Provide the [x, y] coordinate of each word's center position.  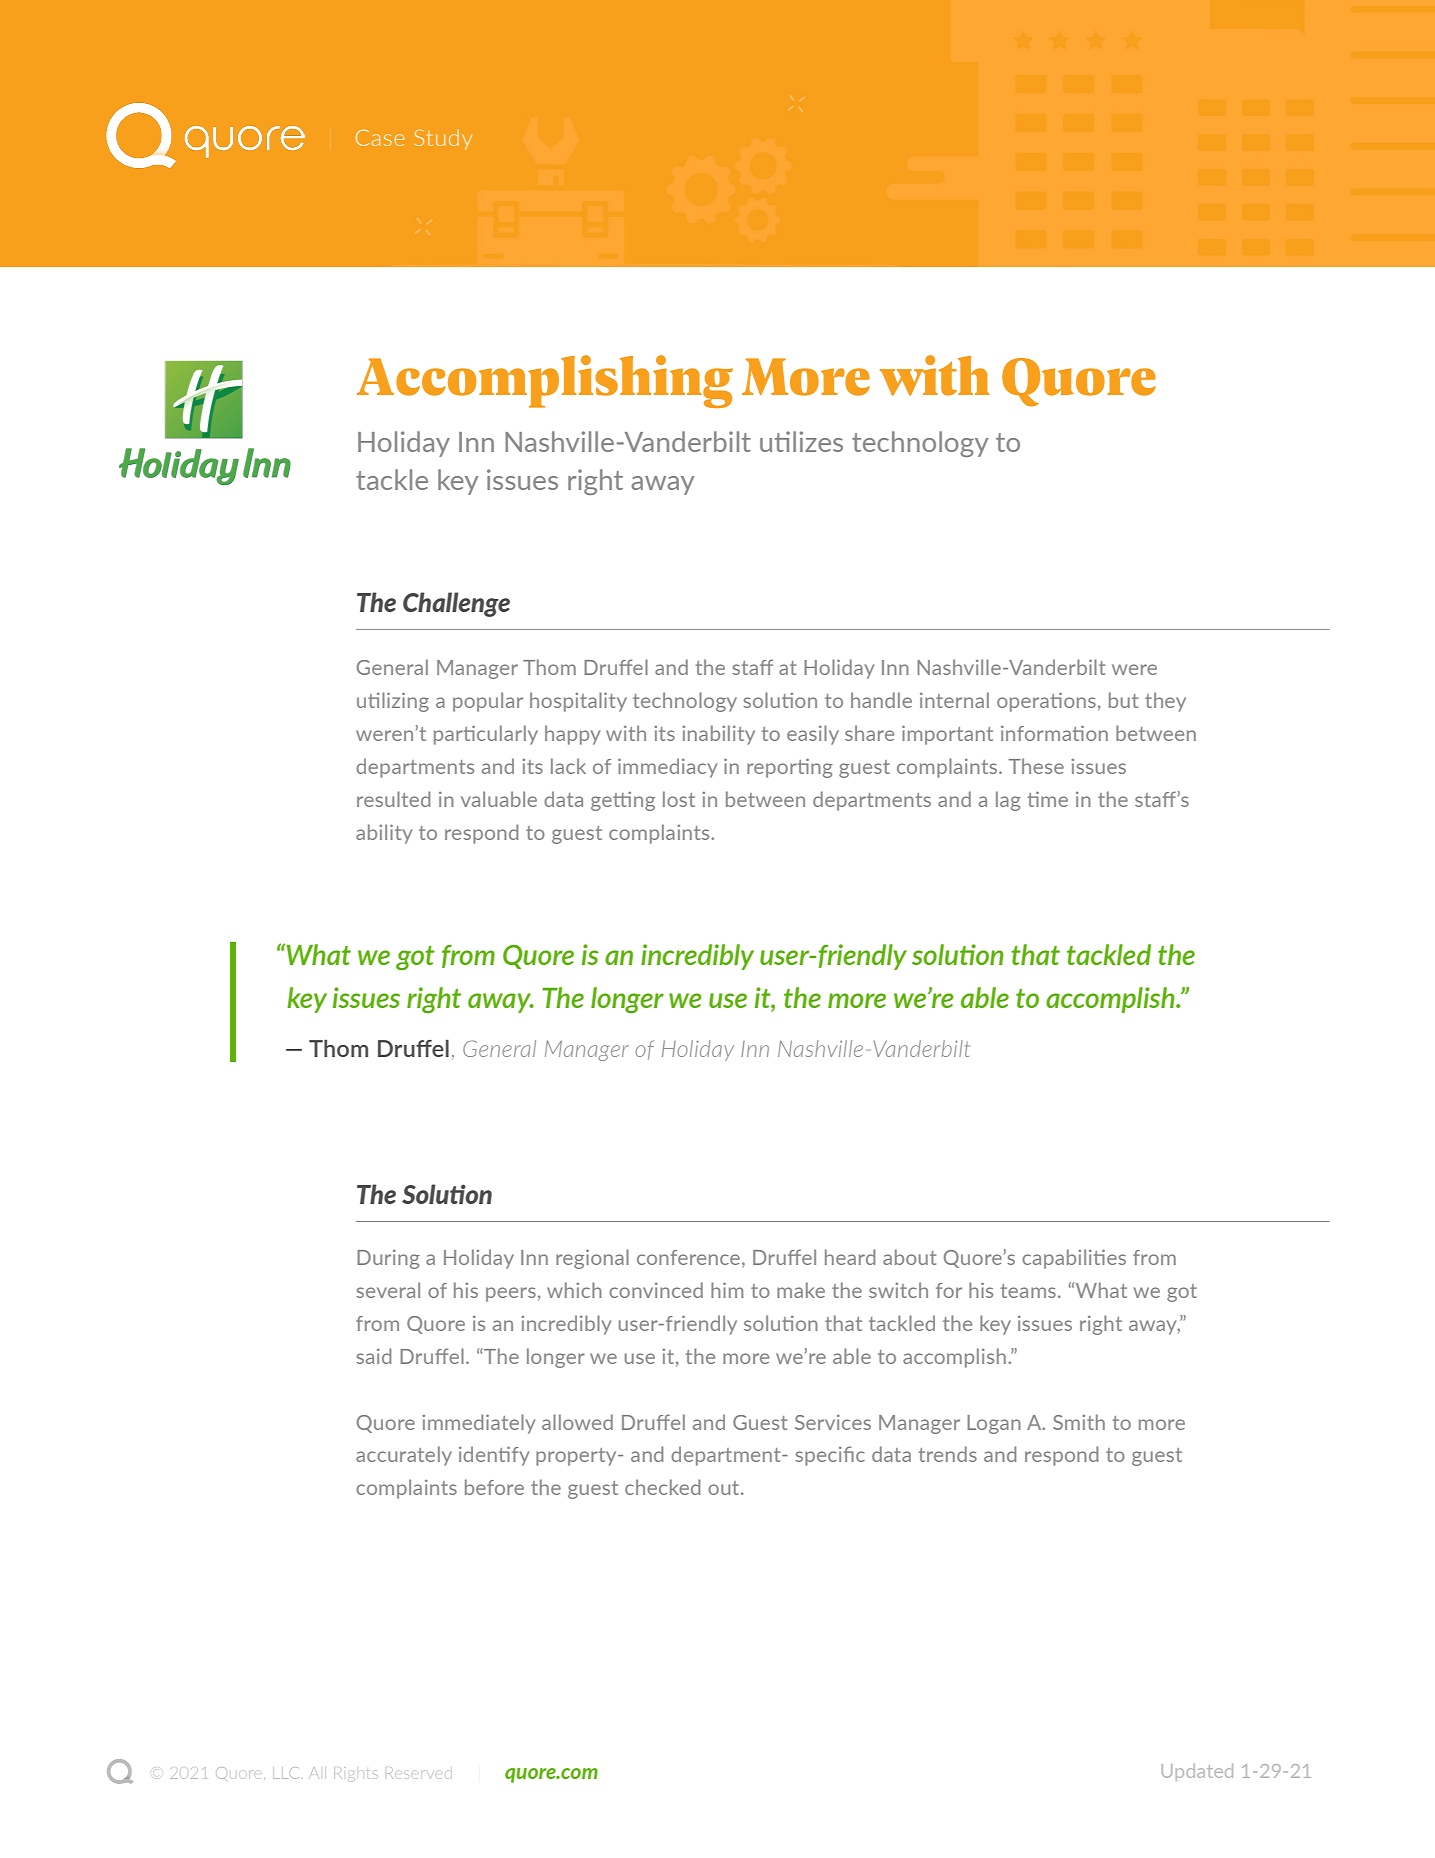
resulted [393, 799]
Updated [1197, 1772]
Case [380, 137]
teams [1028, 1291]
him [727, 1290]
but [1123, 700]
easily [813, 735]
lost [679, 799]
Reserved [419, 1774]
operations [1046, 702]
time [1047, 799]
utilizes [801, 441]
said [373, 1356]
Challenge [456, 604]
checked [662, 1487]
